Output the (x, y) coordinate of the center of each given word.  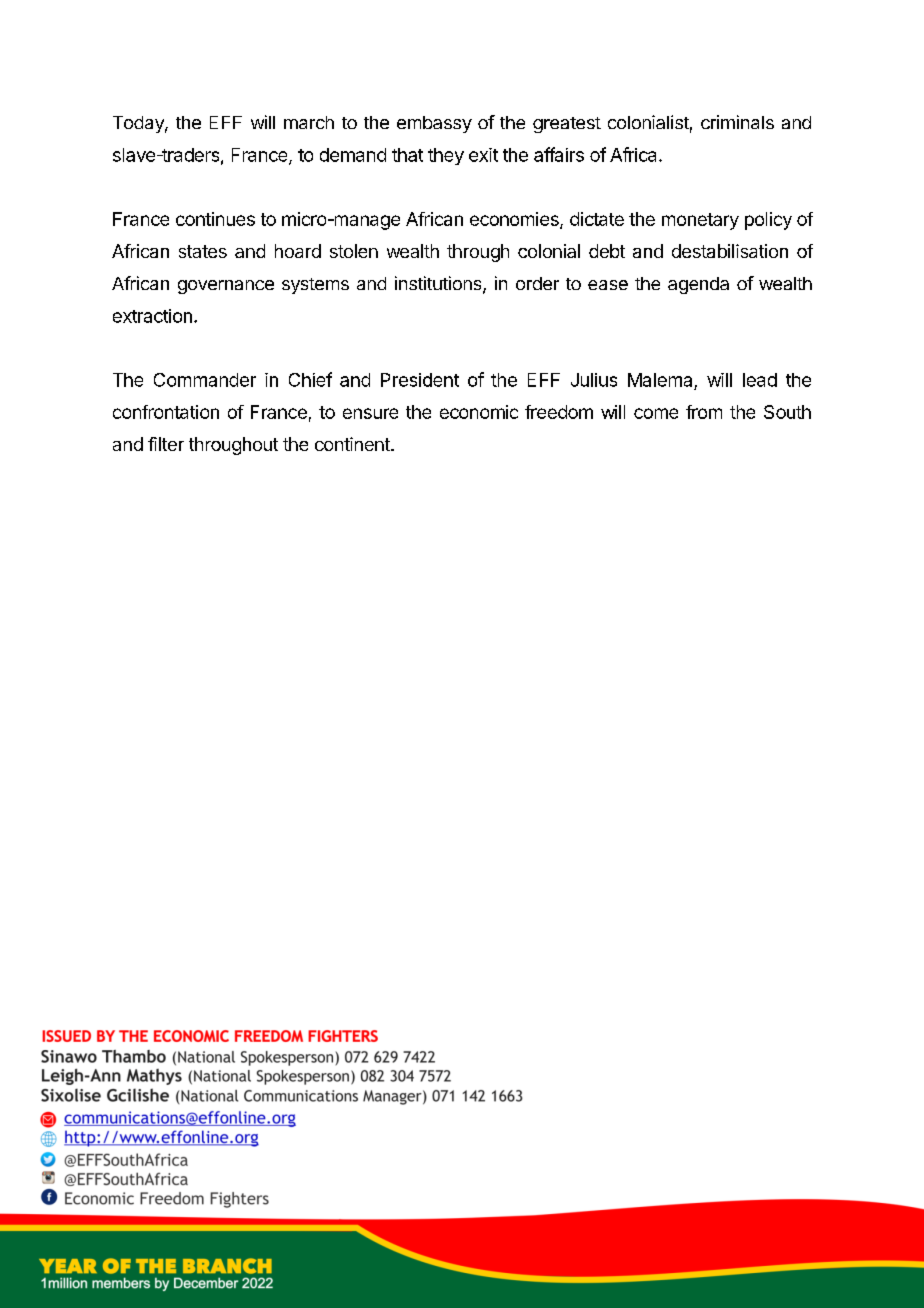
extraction (152, 316)
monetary (700, 221)
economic (479, 412)
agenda (698, 285)
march (309, 122)
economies (515, 220)
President (420, 380)
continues (215, 219)
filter (166, 444)
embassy (434, 124)
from (704, 412)
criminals (737, 122)
